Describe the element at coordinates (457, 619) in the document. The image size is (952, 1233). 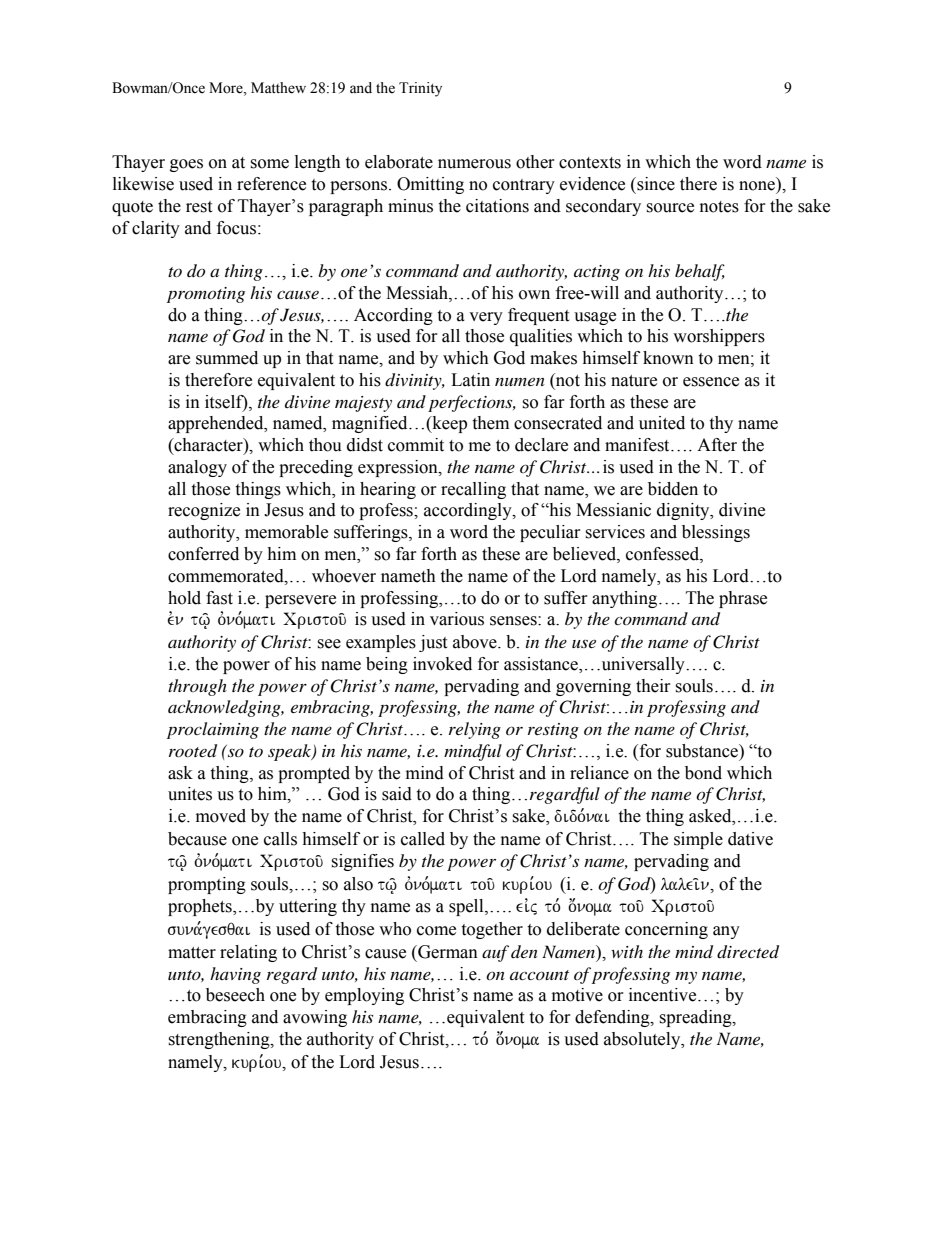
I see `various` at that location.
